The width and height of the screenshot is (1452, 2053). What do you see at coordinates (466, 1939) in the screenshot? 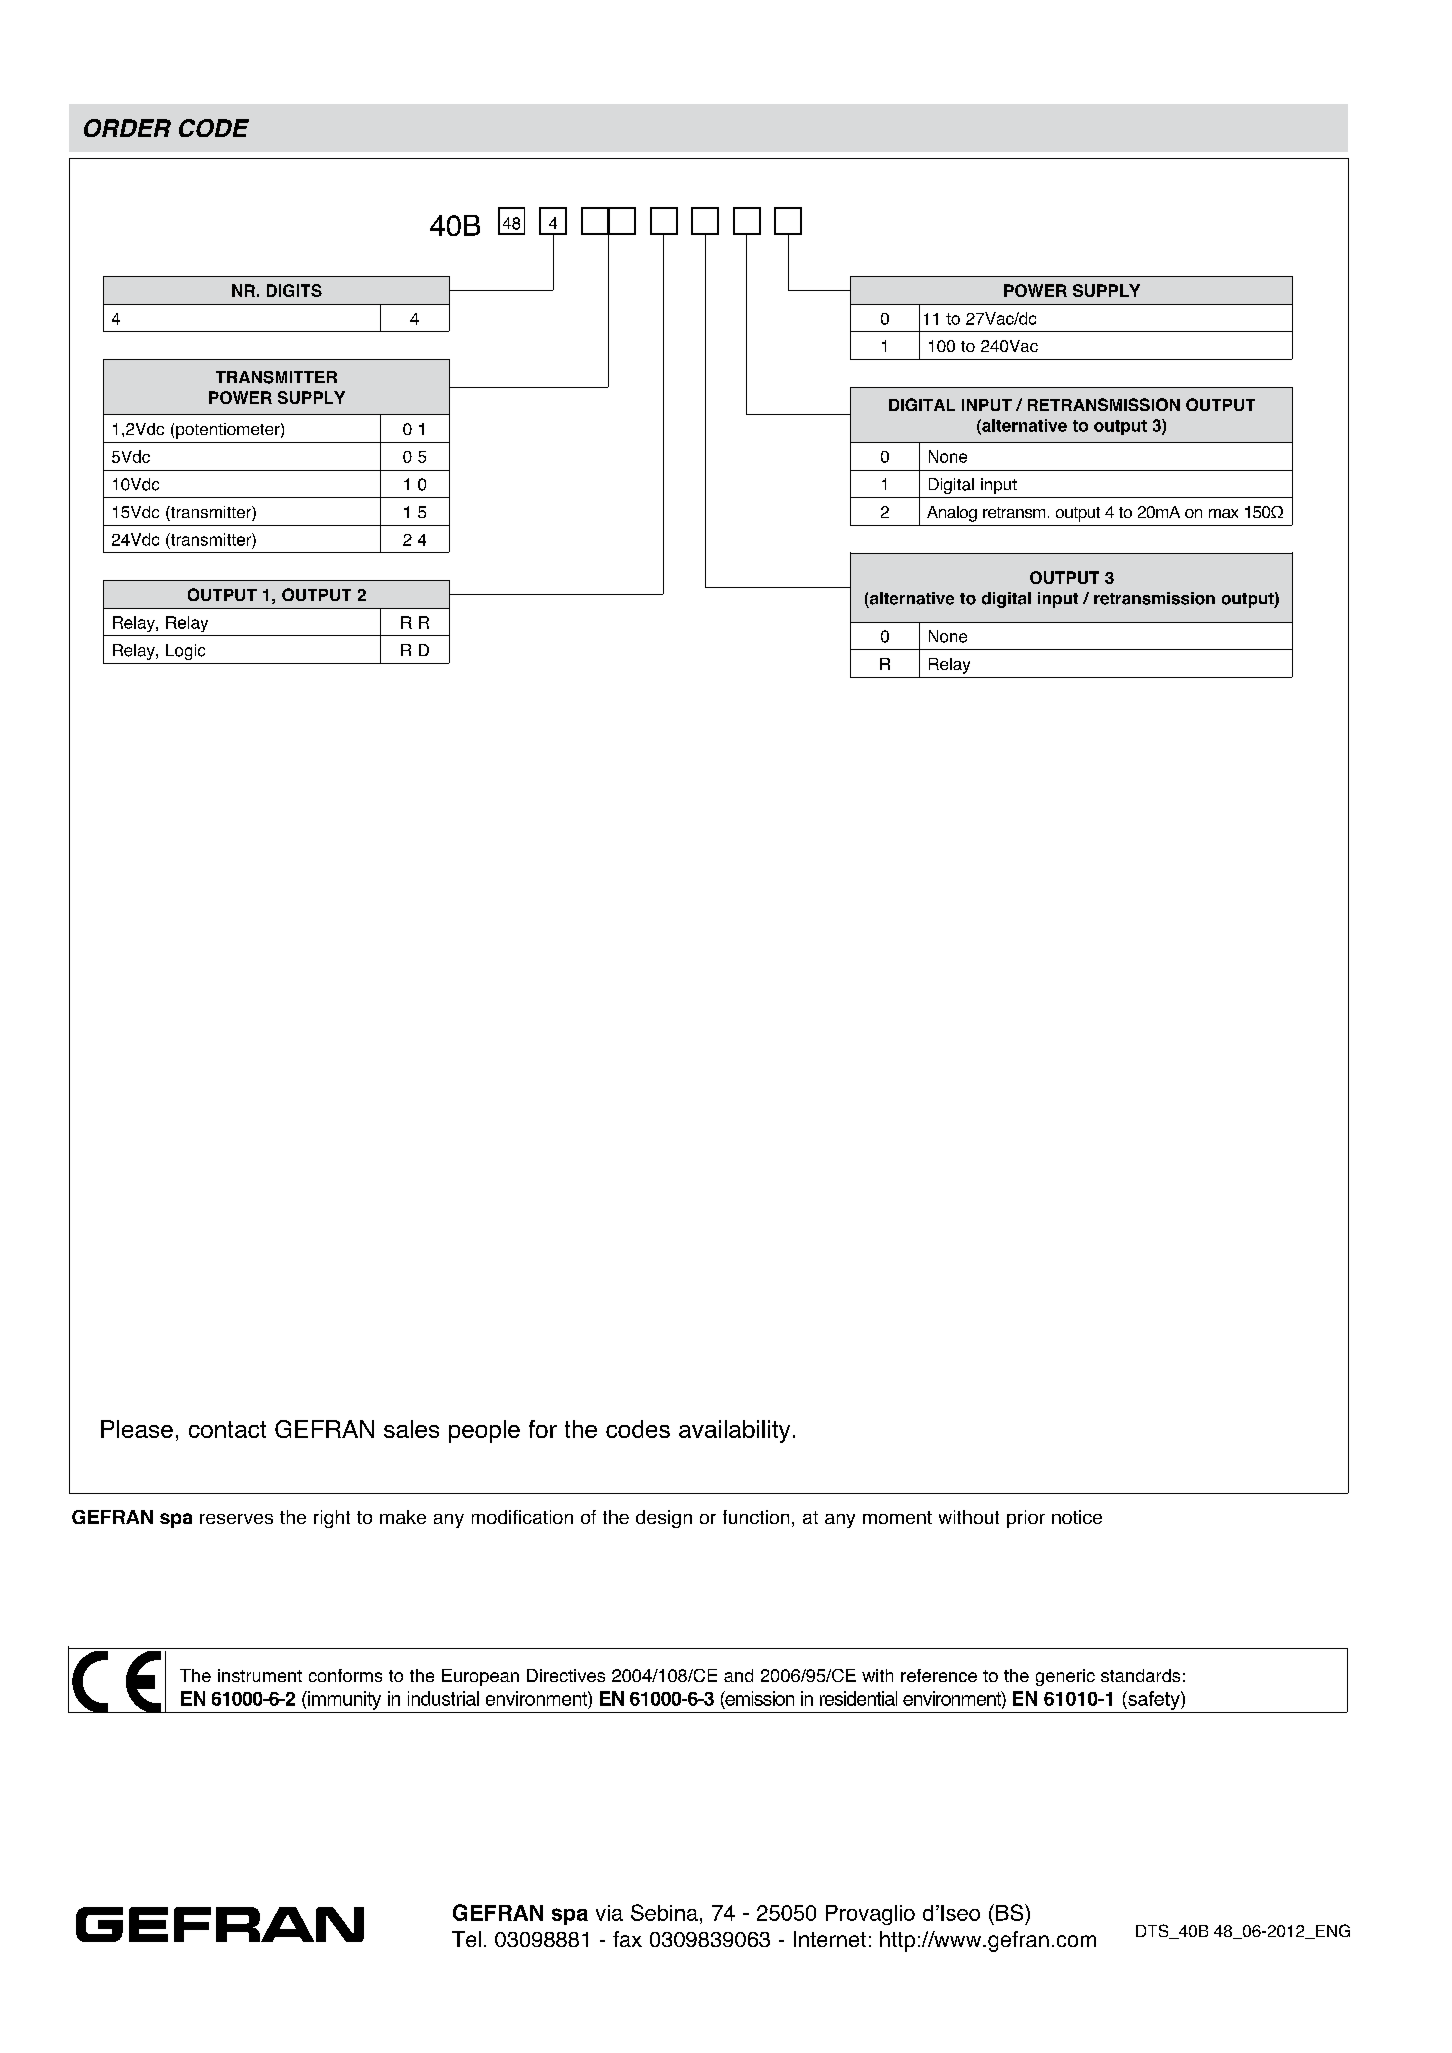
I see `Tel` at bounding box center [466, 1939].
